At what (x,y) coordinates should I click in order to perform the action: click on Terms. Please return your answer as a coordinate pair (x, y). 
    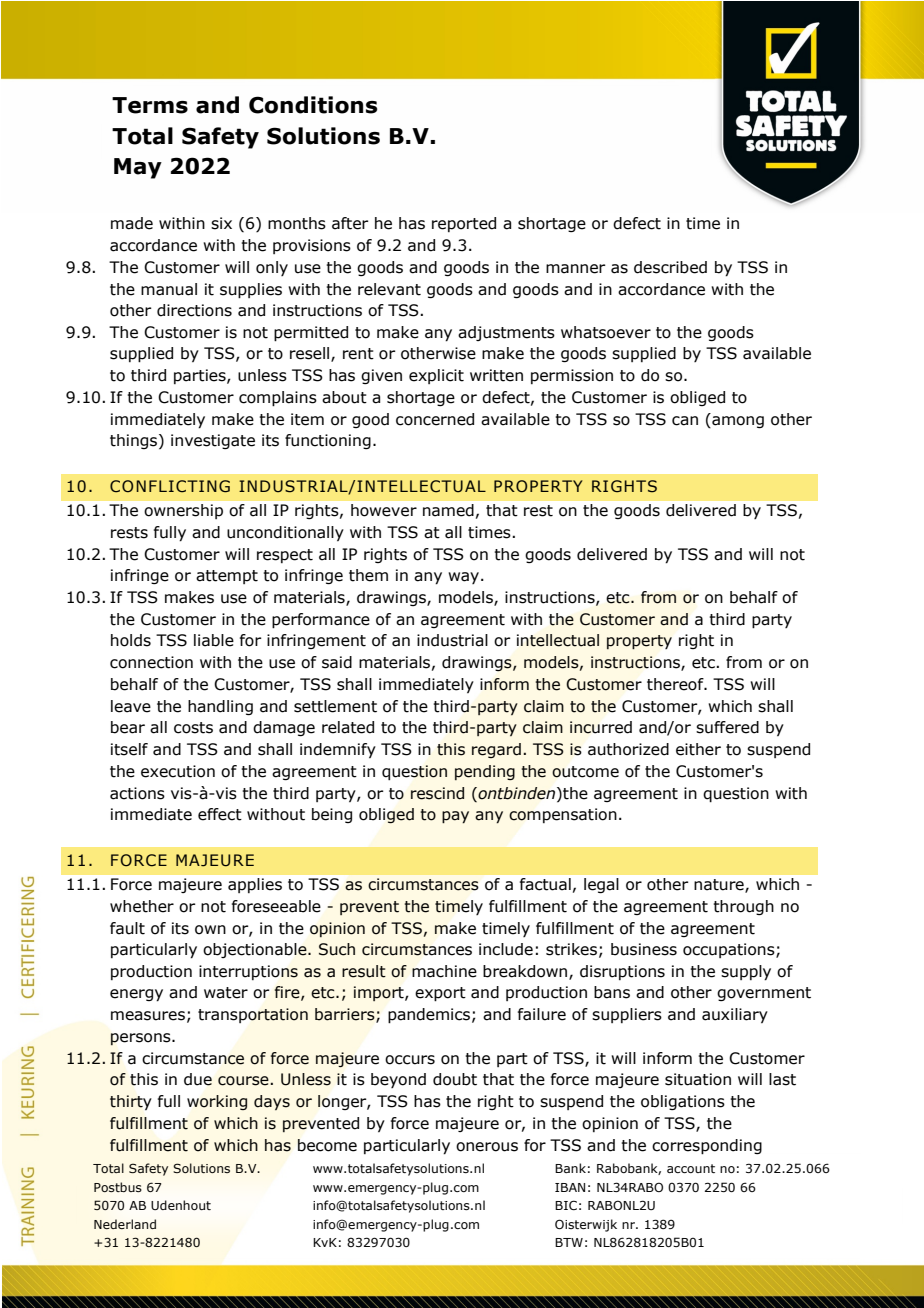
    Looking at the image, I should click on (150, 105).
